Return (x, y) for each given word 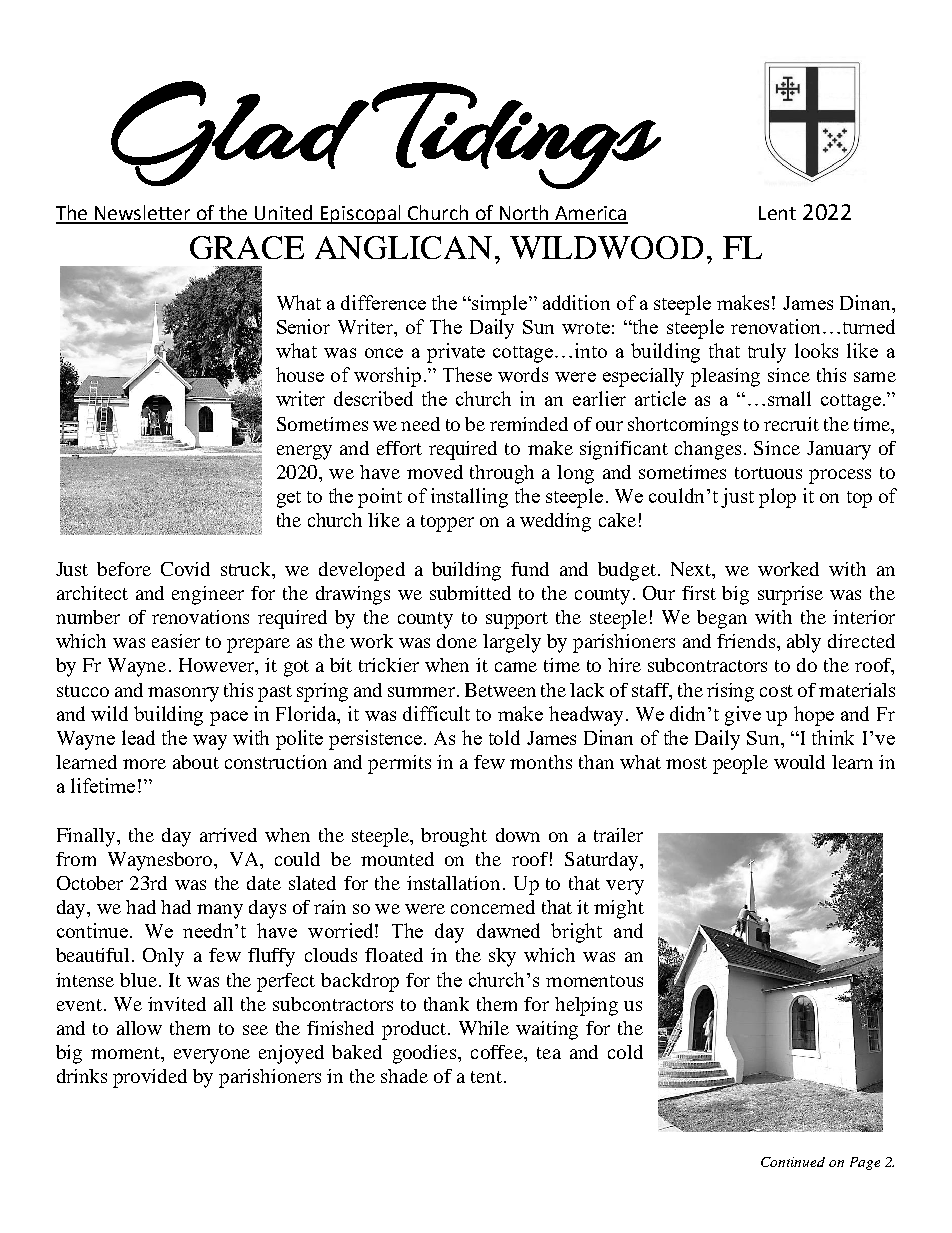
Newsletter (143, 214)
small (789, 398)
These (467, 374)
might (619, 909)
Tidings (516, 135)
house (300, 374)
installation (453, 883)
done (457, 641)
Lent (777, 213)
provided (150, 1078)
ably (804, 643)
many (220, 911)
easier (176, 641)
